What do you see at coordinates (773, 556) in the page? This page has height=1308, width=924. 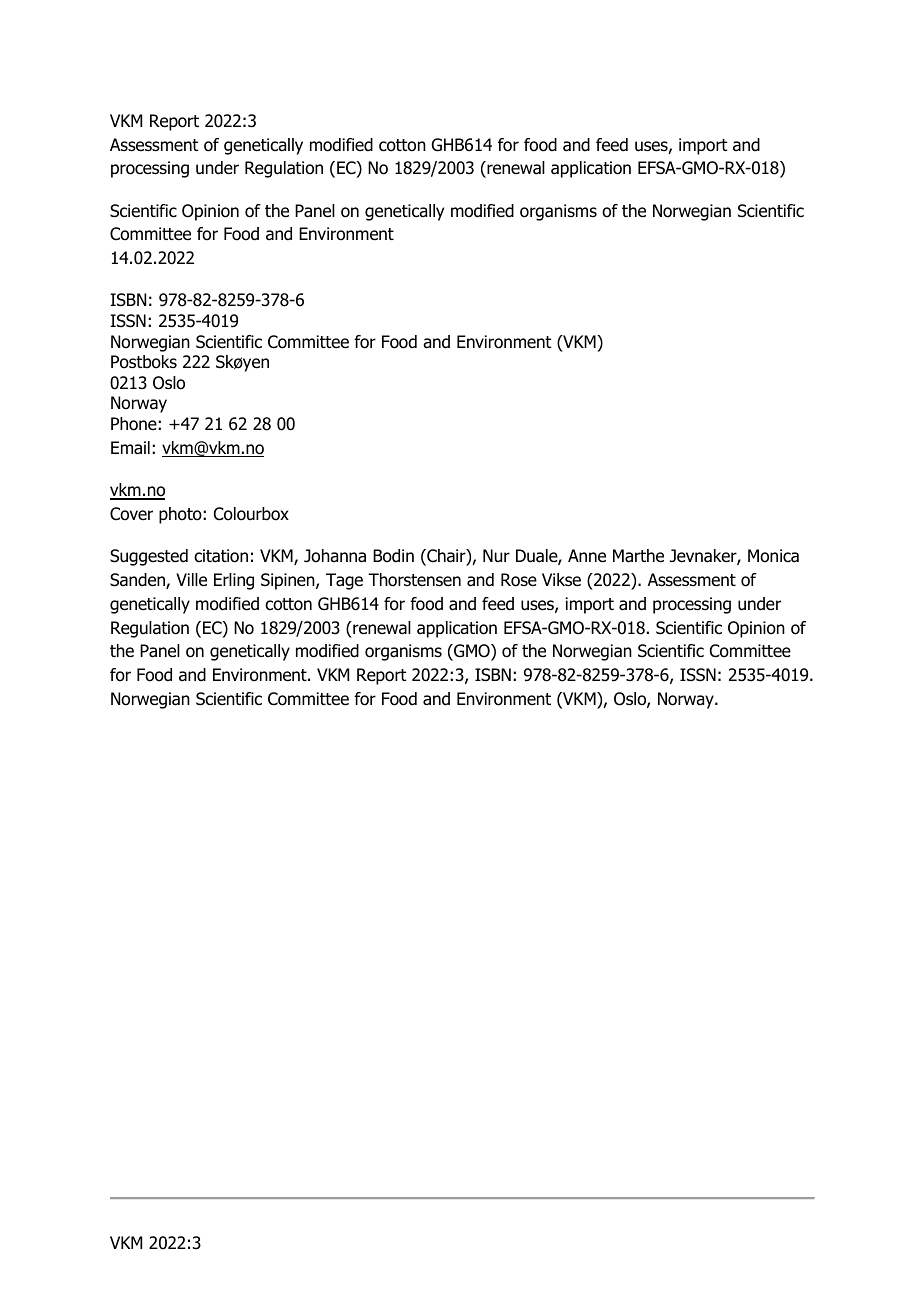 I see `Monica` at bounding box center [773, 556].
